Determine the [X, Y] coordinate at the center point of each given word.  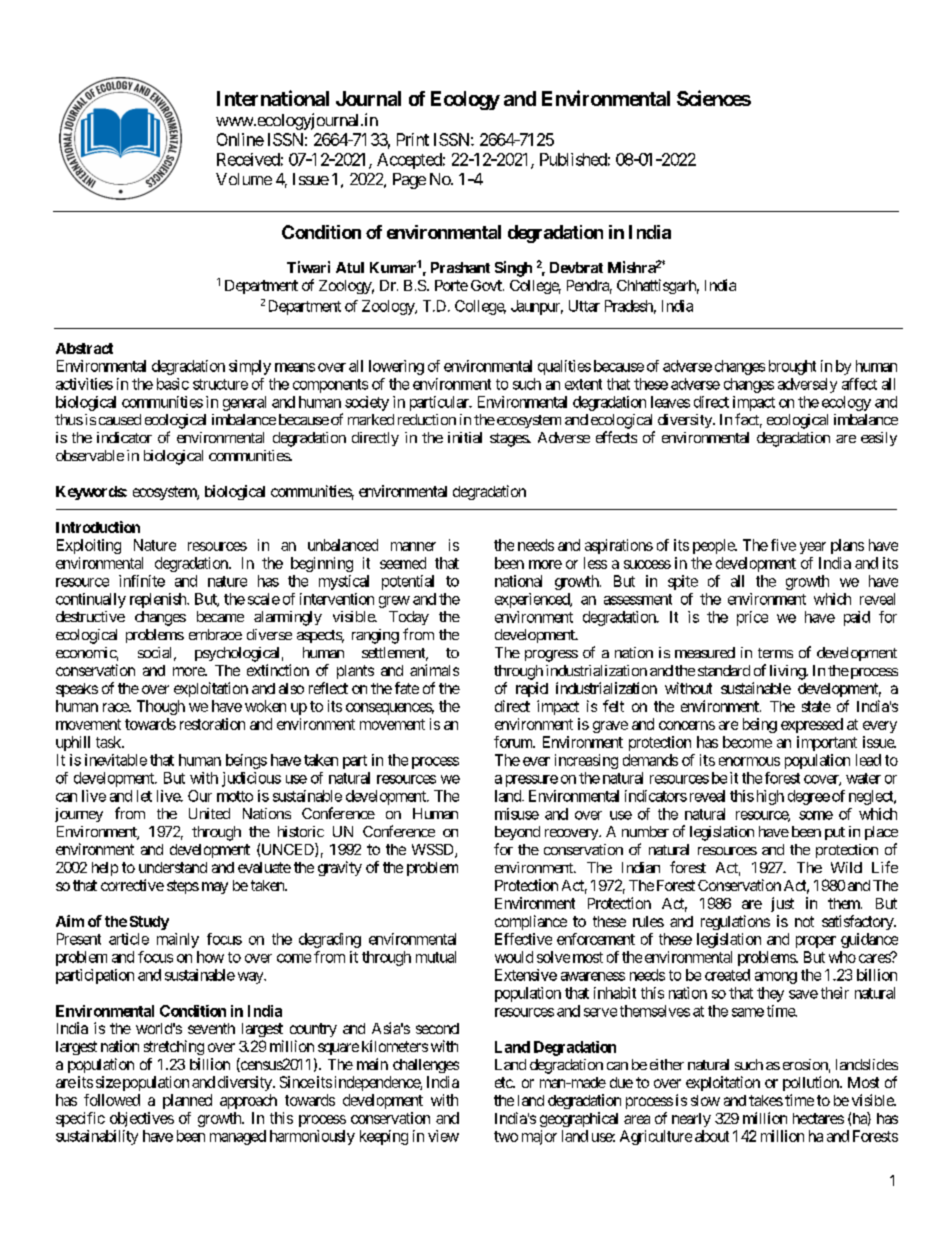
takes [766, 1100]
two [506, 1136]
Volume [244, 179]
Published [573, 159]
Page [409, 181]
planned [187, 1101]
